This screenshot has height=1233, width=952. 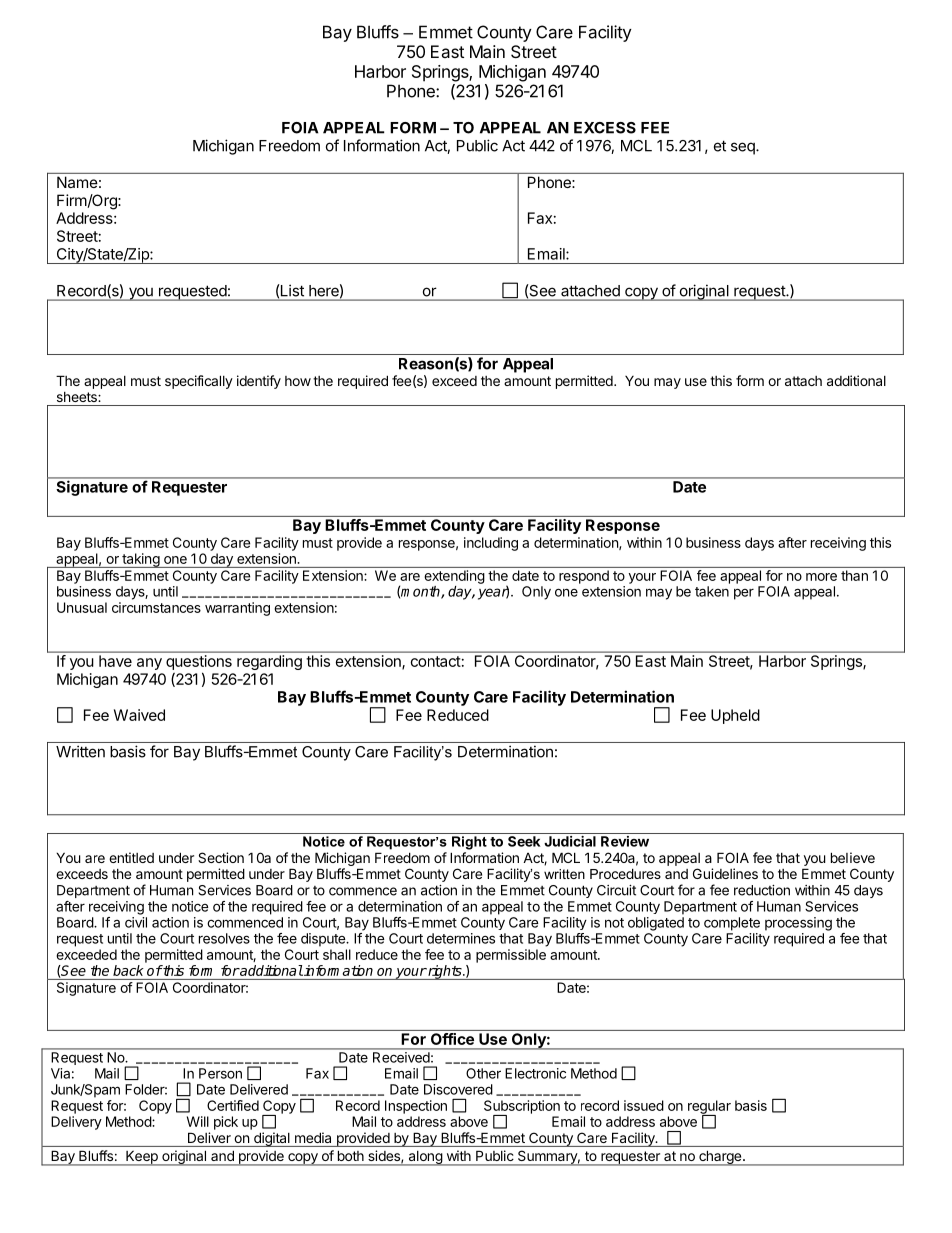 What do you see at coordinates (458, 1089) in the screenshot?
I see `Discovered` at bounding box center [458, 1089].
